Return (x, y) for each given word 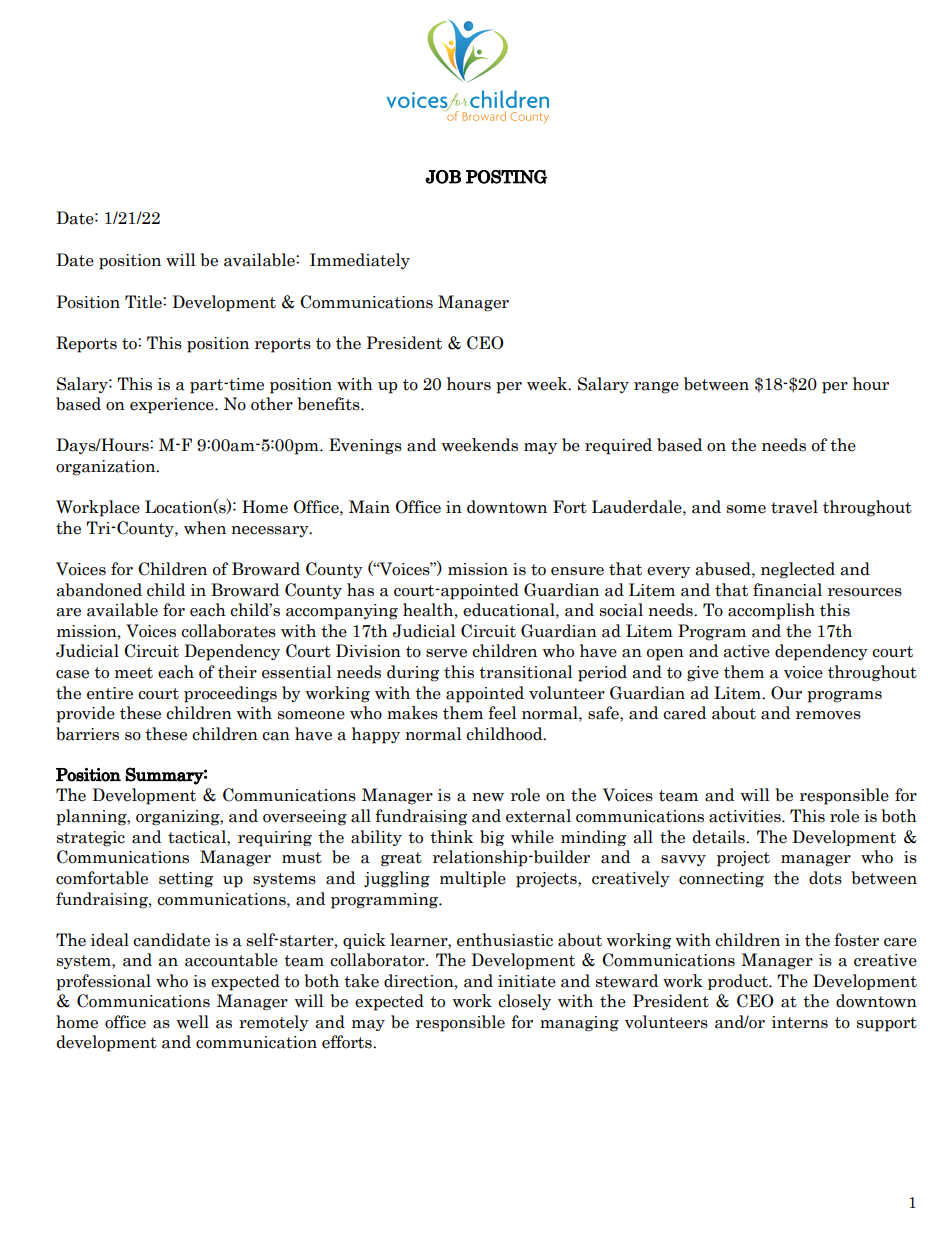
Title (144, 302)
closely (524, 1002)
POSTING (506, 177)
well (193, 1022)
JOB (443, 177)
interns (800, 1022)
